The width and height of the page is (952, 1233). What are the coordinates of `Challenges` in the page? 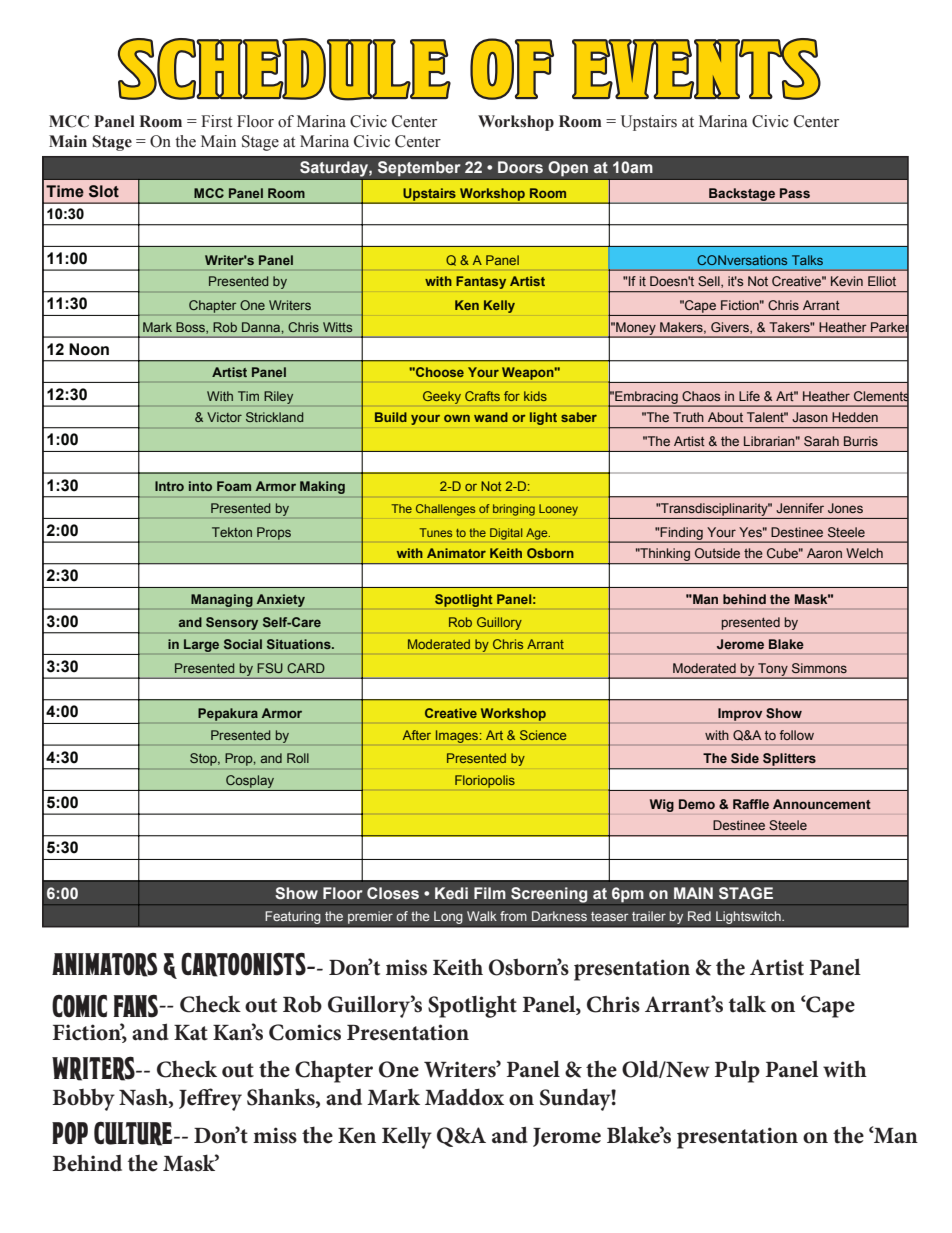 It's located at (445, 510).
